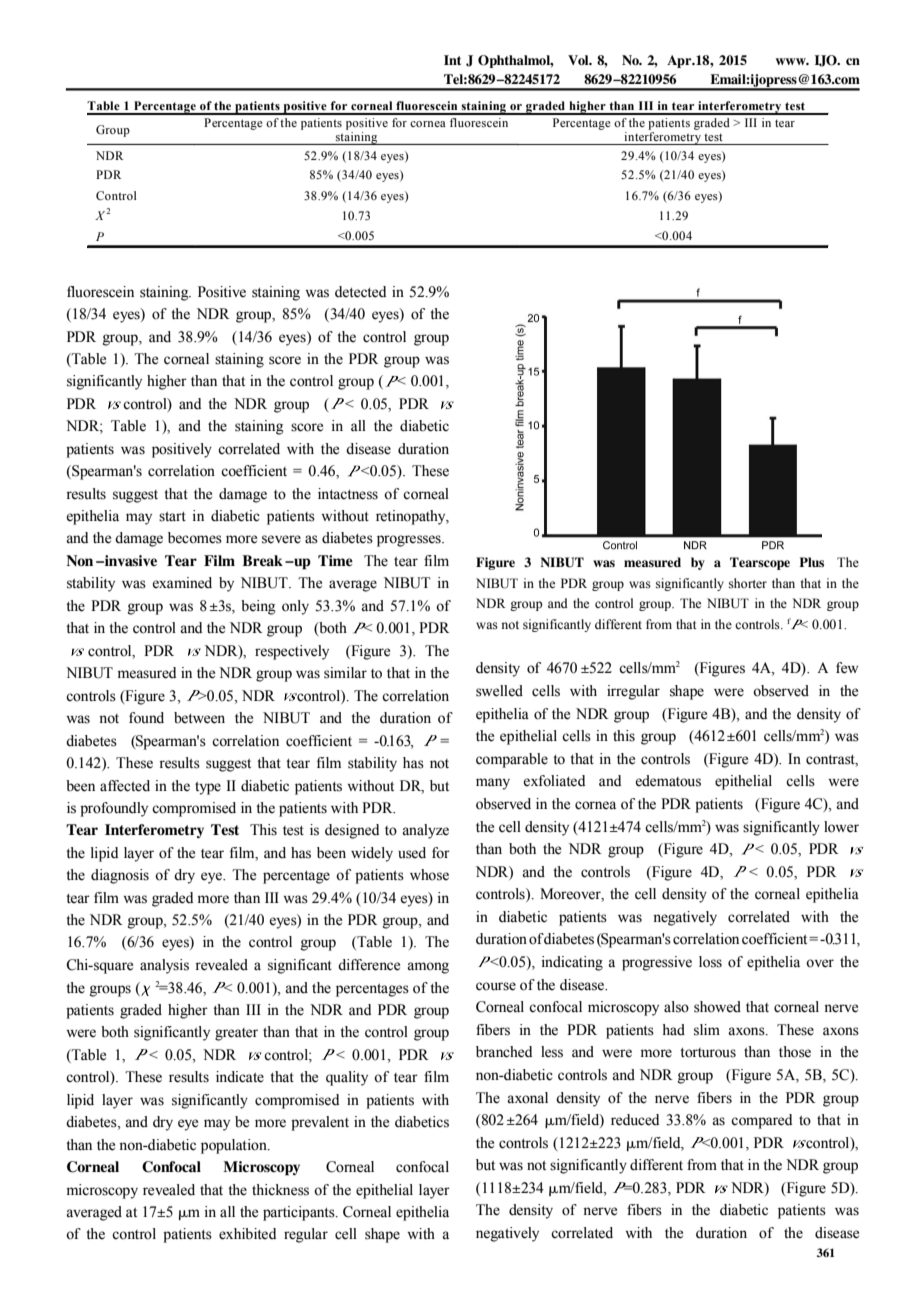  What do you see at coordinates (811, 562) in the screenshot?
I see `Plus` at bounding box center [811, 562].
